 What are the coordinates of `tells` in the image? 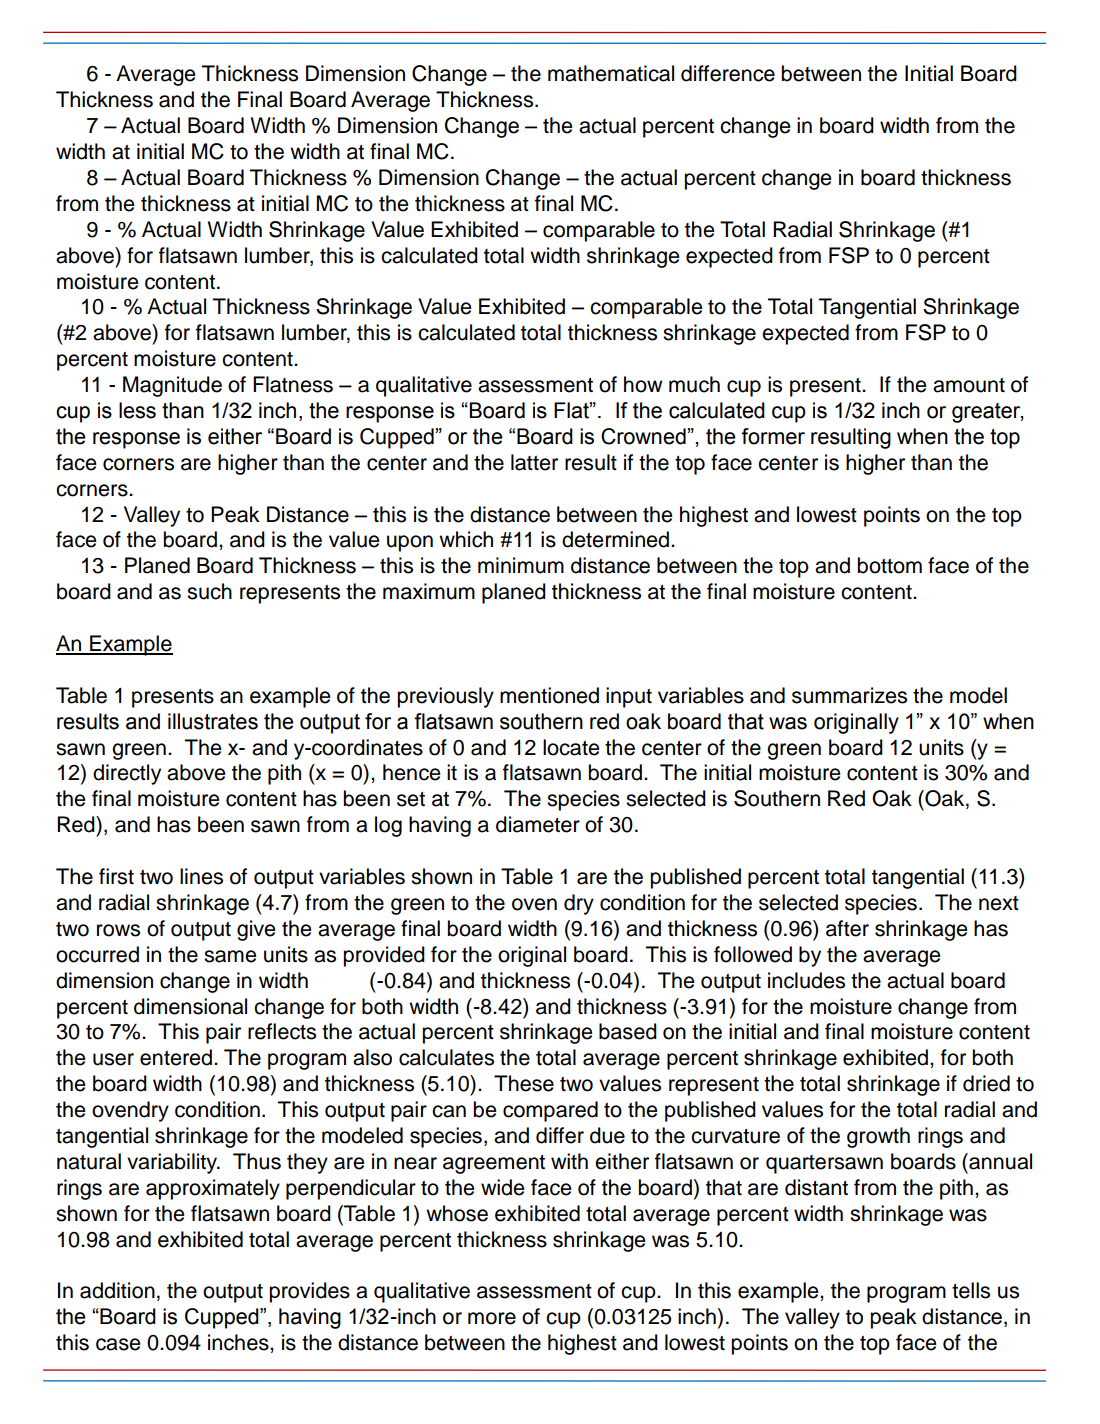 It's located at (971, 1290).
